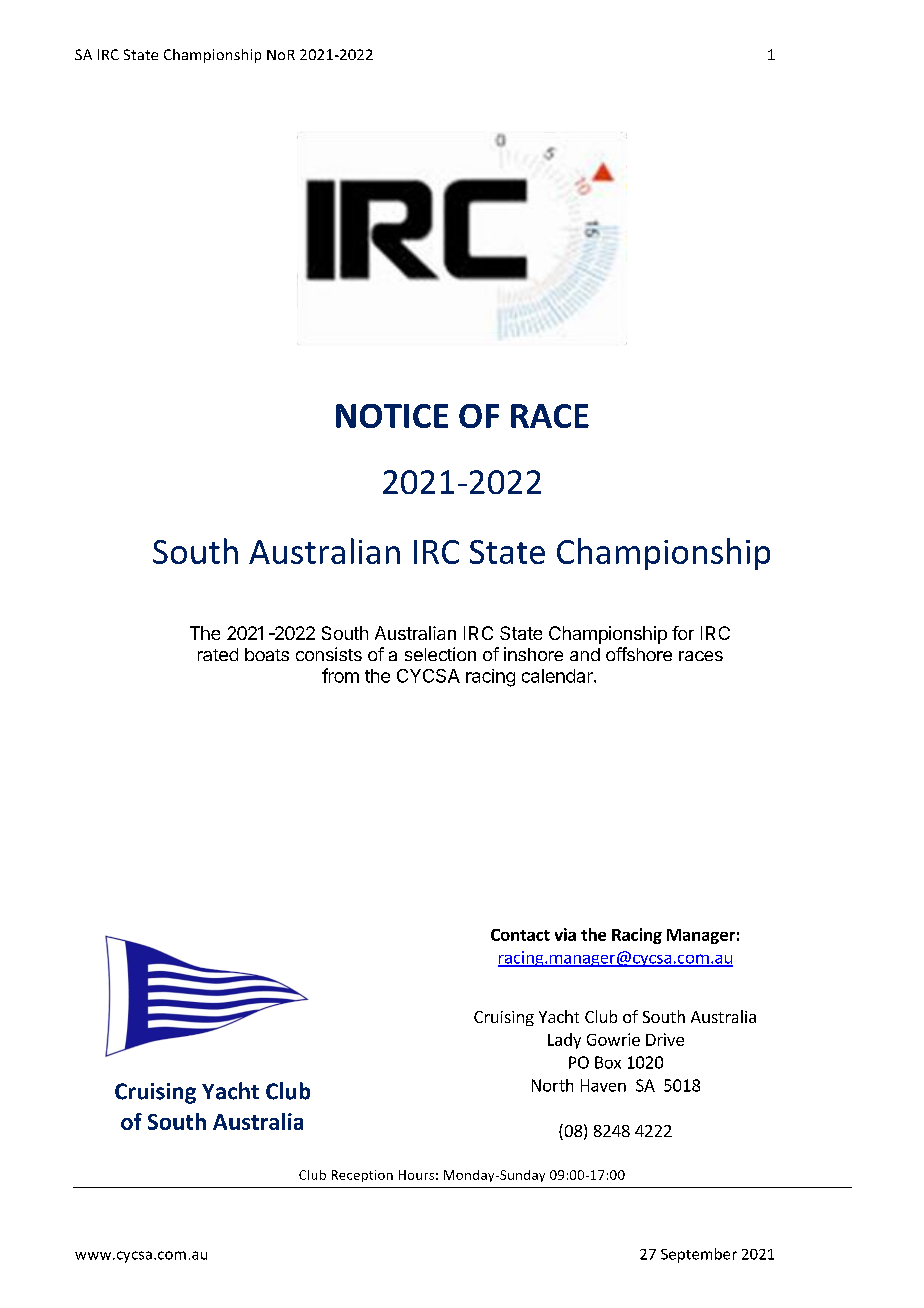 This screenshot has height=1308, width=924. What do you see at coordinates (362, 1176) in the screenshot?
I see `Reception` at bounding box center [362, 1176].
